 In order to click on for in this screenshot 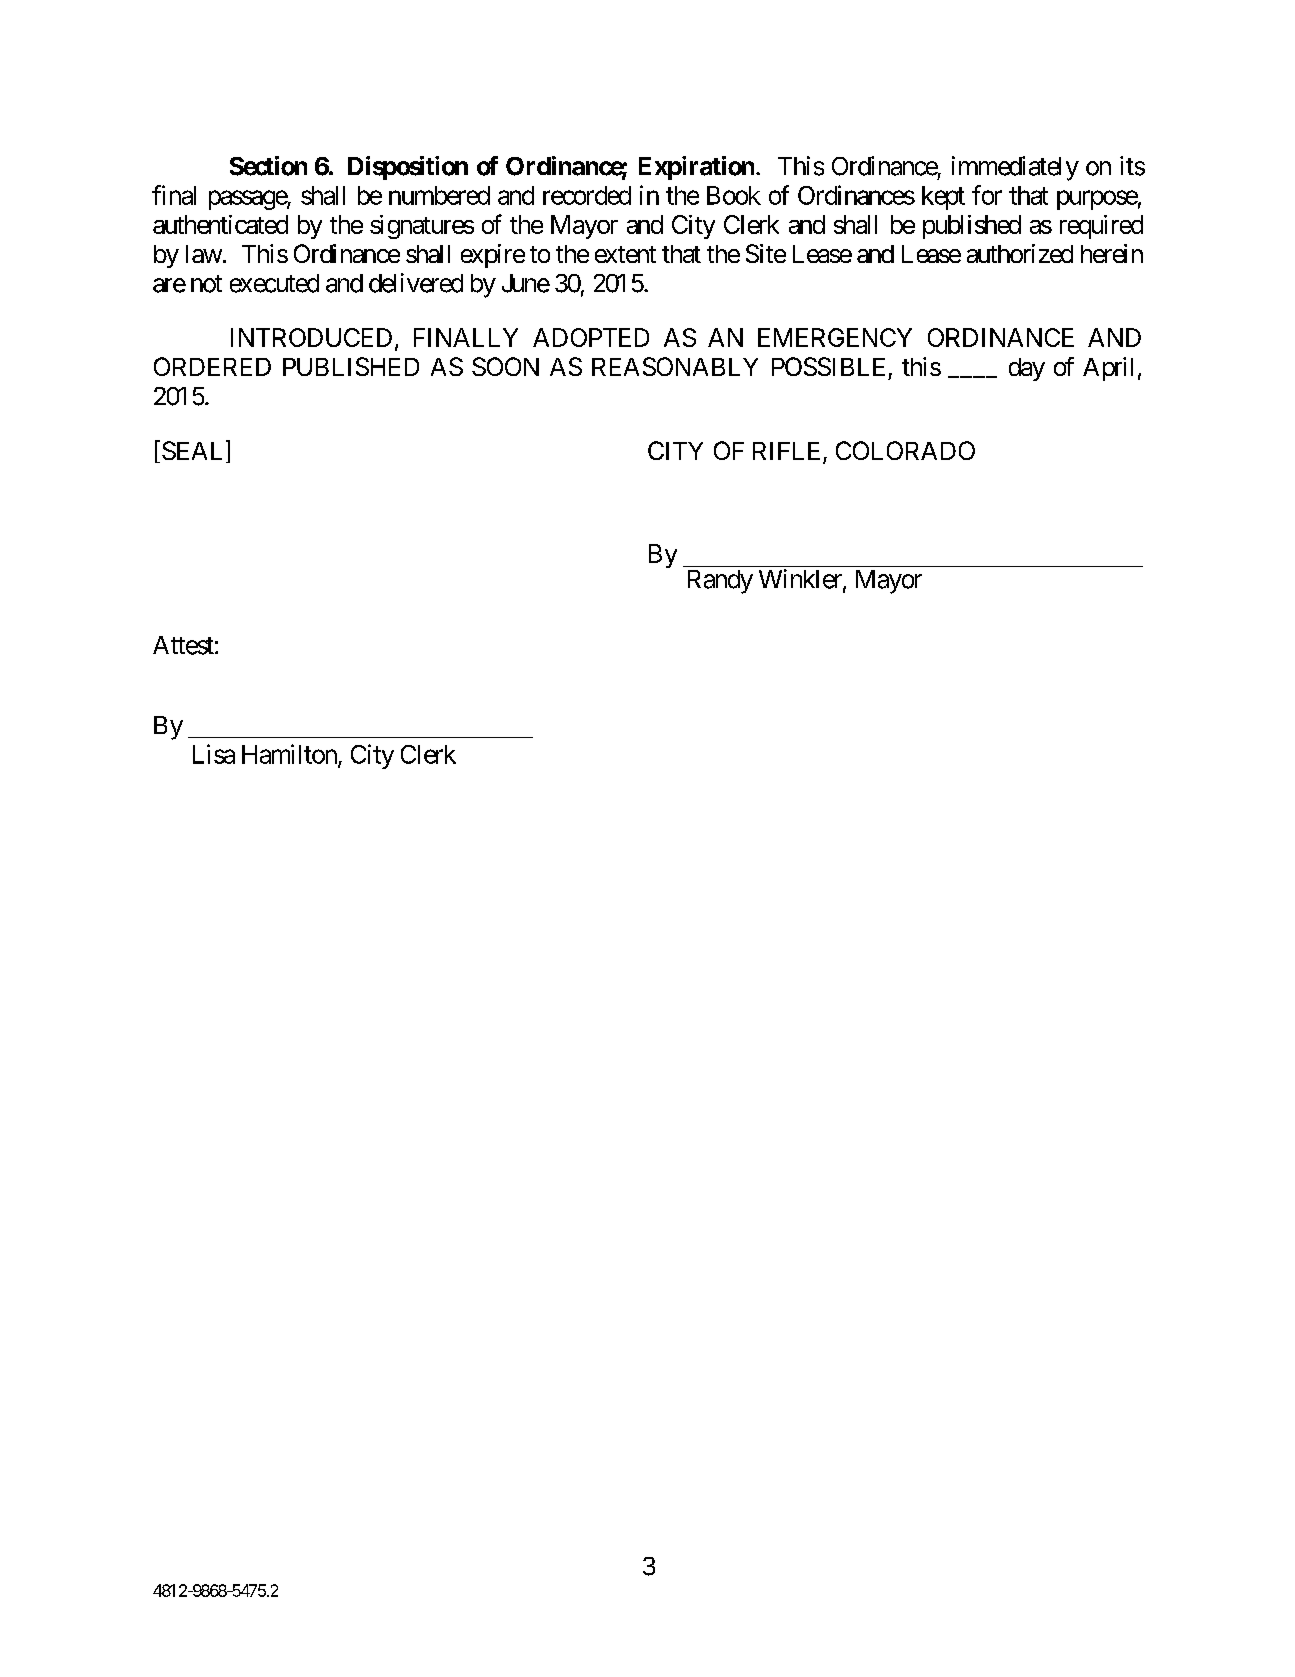, I will do `click(987, 195)`.
